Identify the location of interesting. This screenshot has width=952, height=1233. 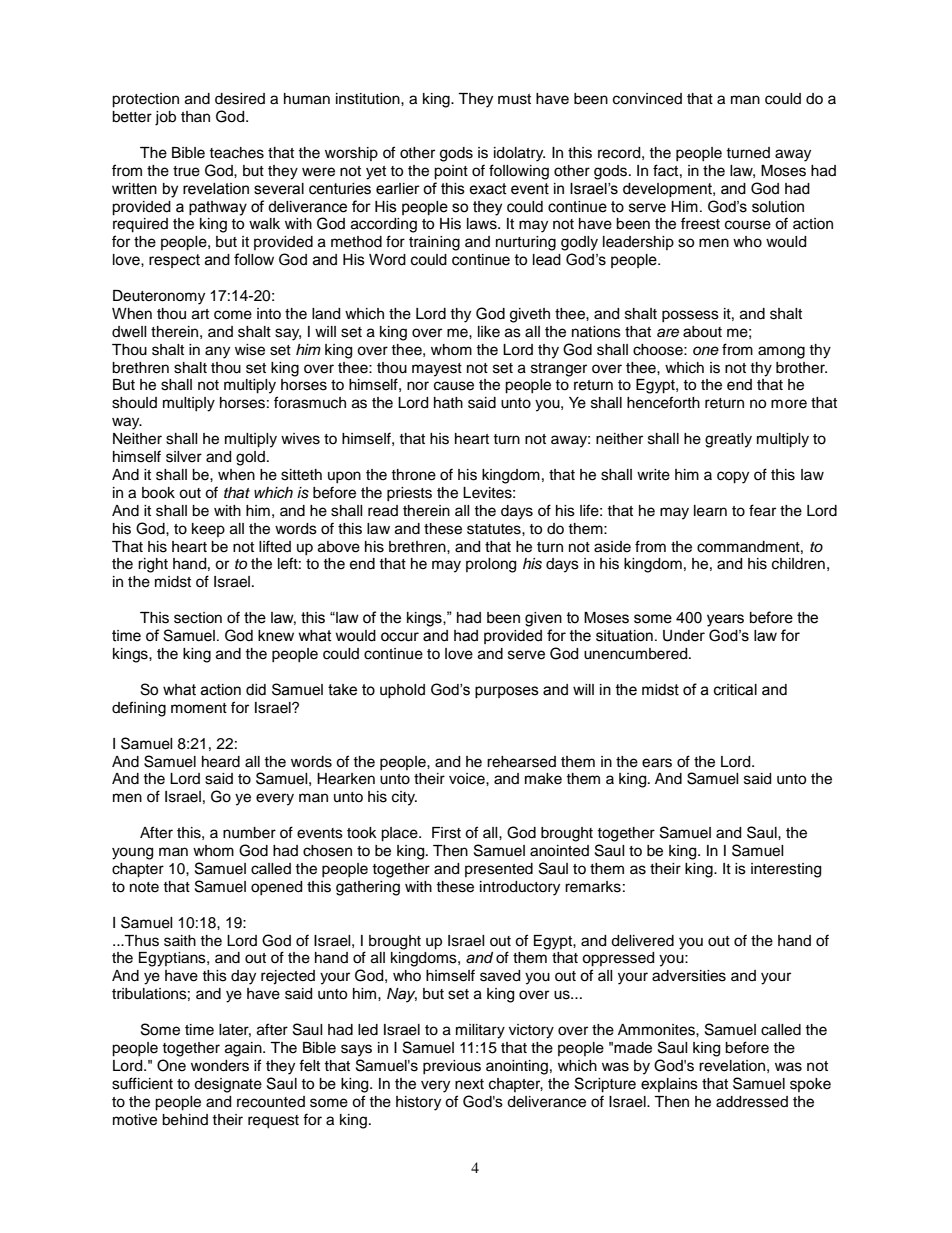
(786, 870).
